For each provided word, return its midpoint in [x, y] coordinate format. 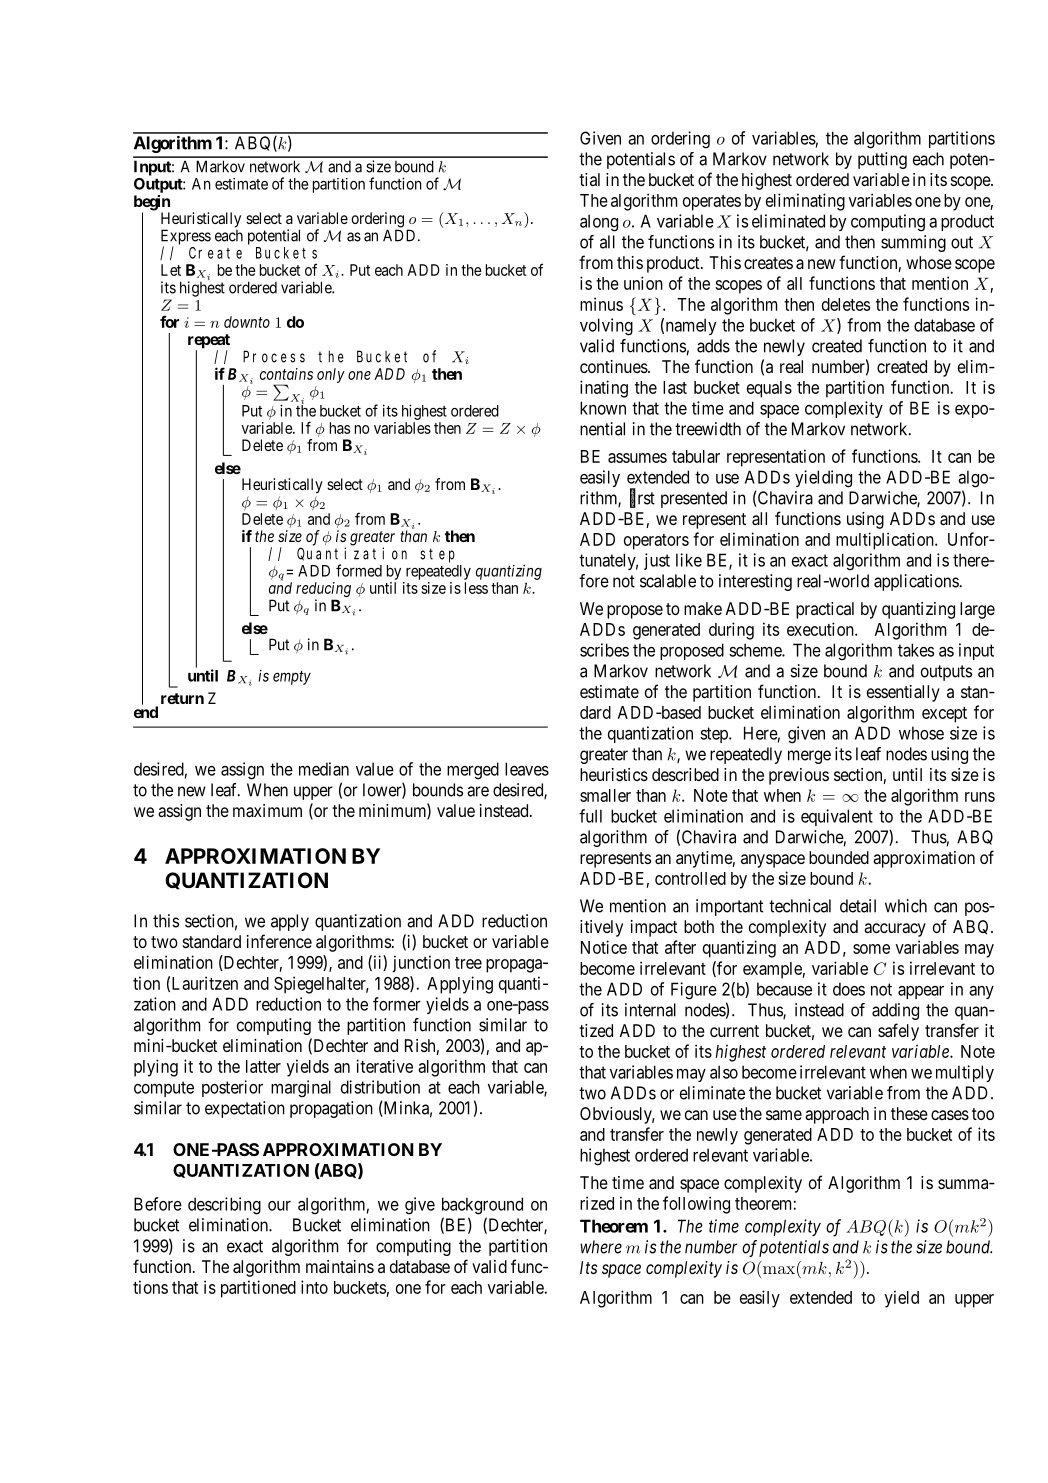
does [849, 989]
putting [882, 160]
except [944, 715]
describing [224, 1206]
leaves [527, 769]
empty [292, 678]
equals [769, 389]
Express [186, 238]
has [340, 428]
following [696, 1205]
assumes [637, 458]
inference [279, 941]
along [599, 223]
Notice [604, 947]
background [482, 1206]
